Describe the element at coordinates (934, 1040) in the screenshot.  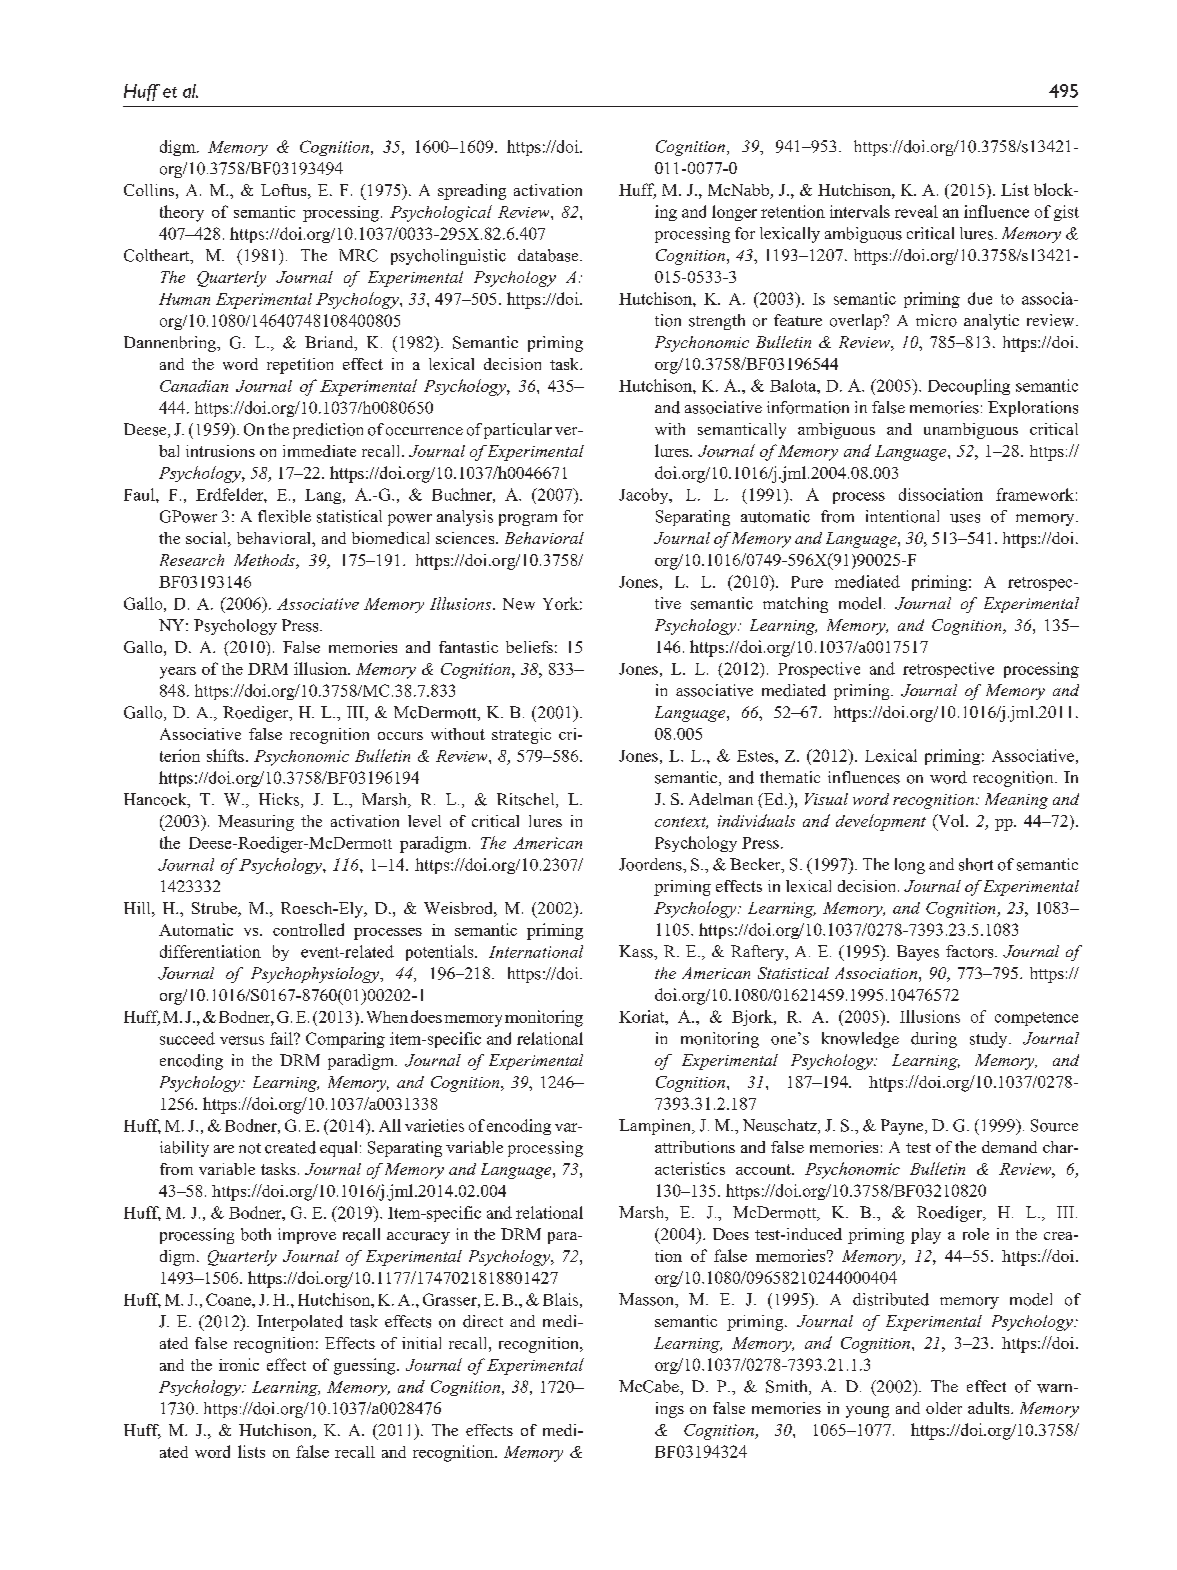
I see `during` at that location.
